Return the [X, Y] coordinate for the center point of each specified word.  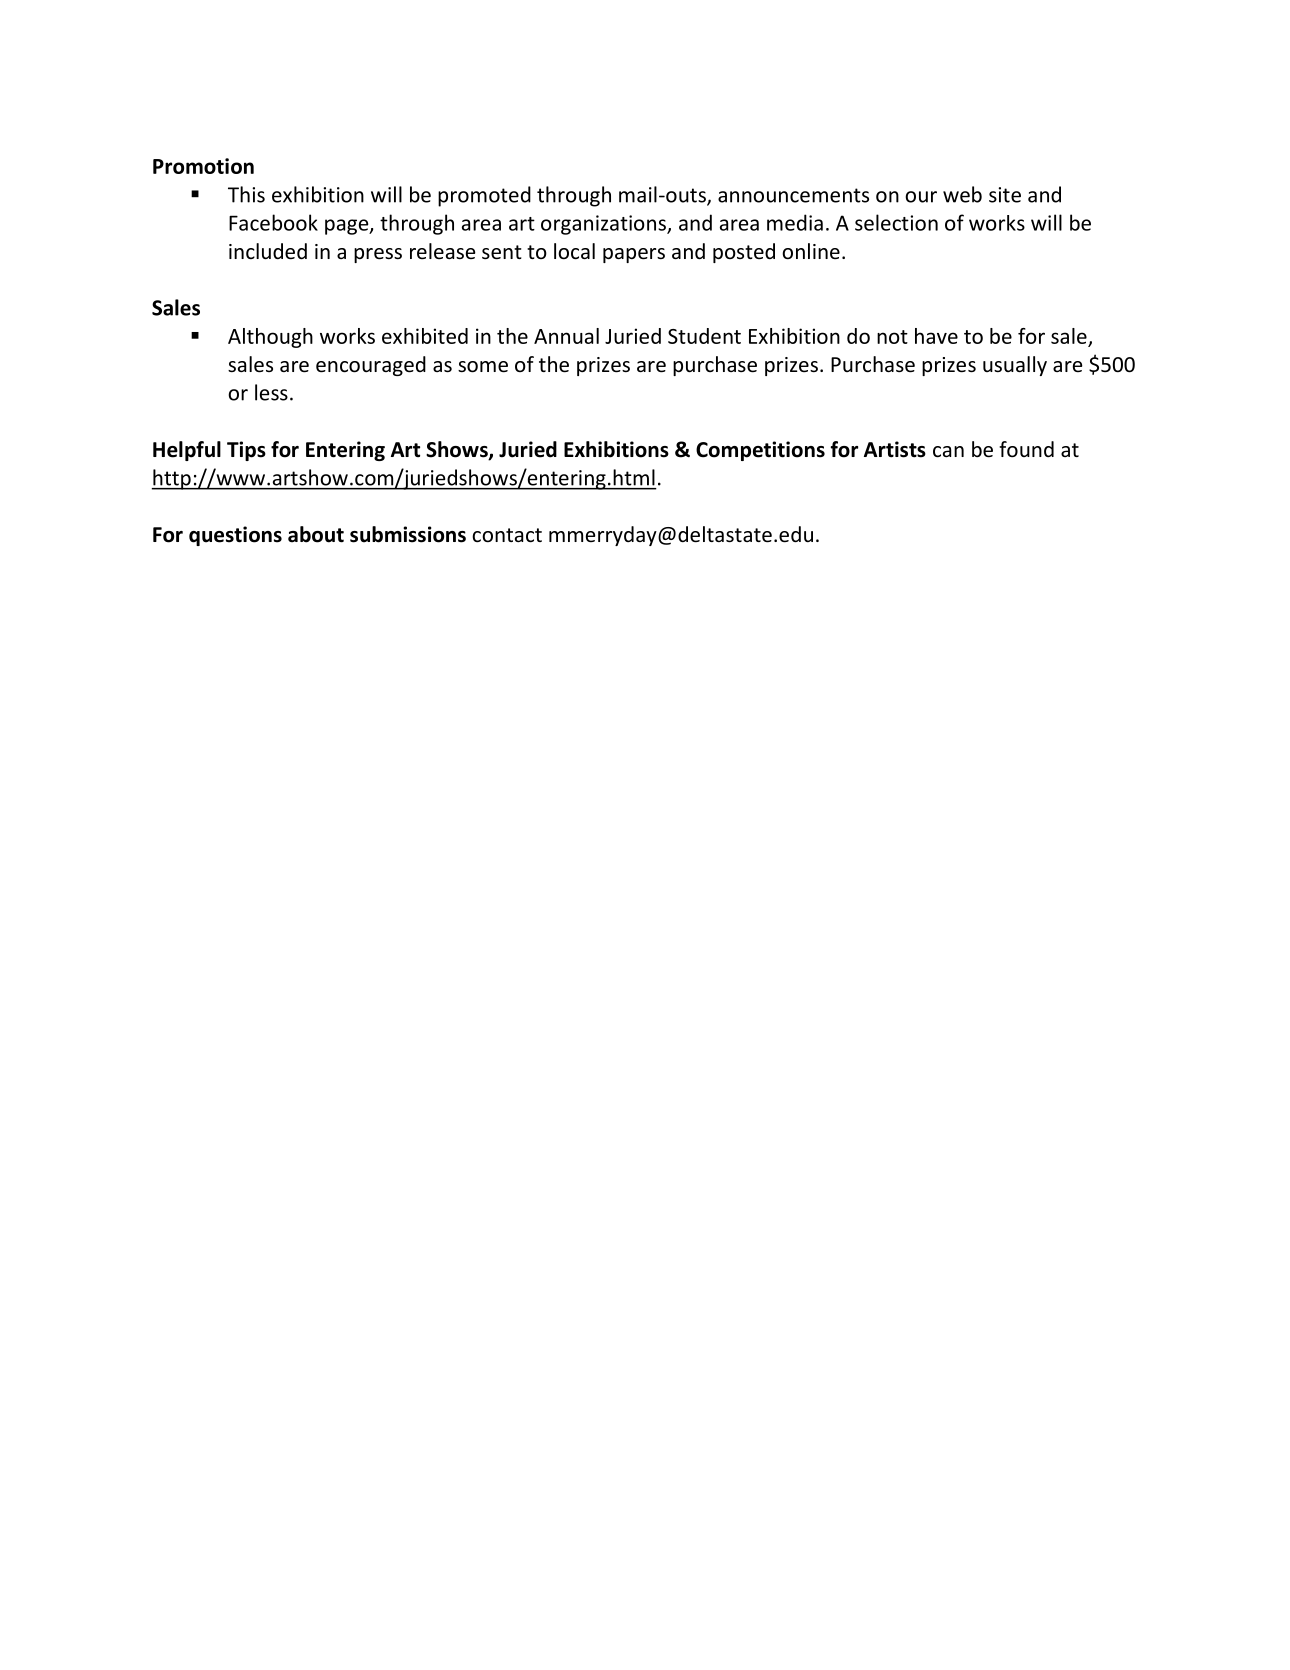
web [962, 194]
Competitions [760, 451]
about [316, 534]
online [811, 251]
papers [634, 255]
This [246, 194]
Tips [246, 451]
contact [507, 535]
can [948, 452]
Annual [566, 336]
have [936, 336]
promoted [484, 196]
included [268, 251]
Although [270, 338]
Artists [895, 449]
